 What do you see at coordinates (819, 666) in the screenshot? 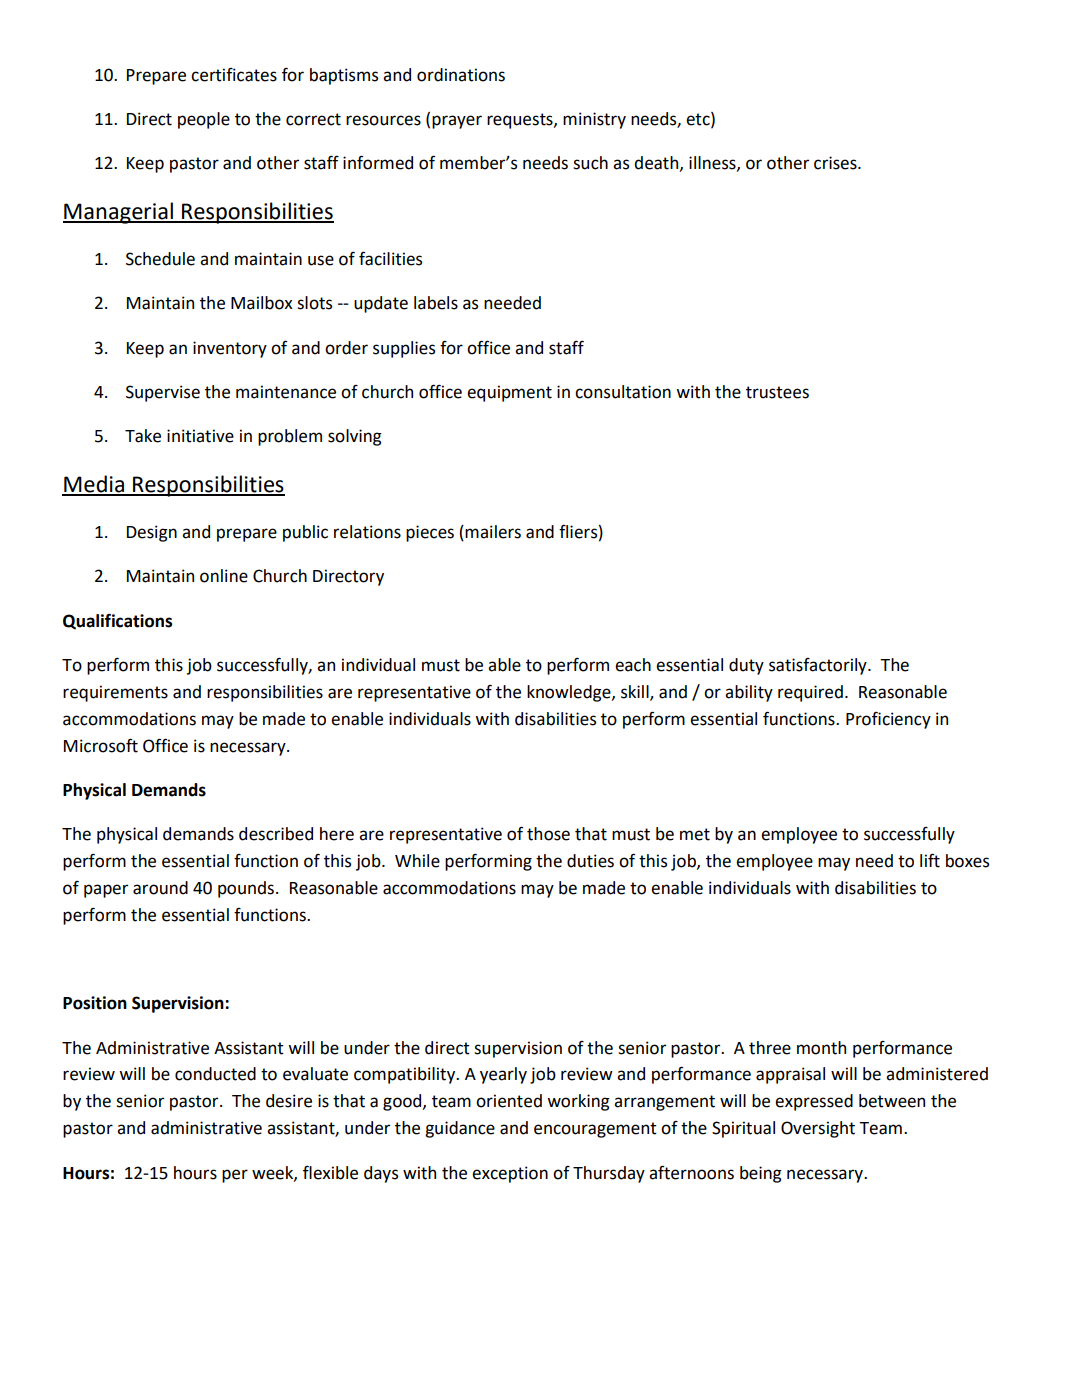
I see `satisfactorily` at bounding box center [819, 666].
